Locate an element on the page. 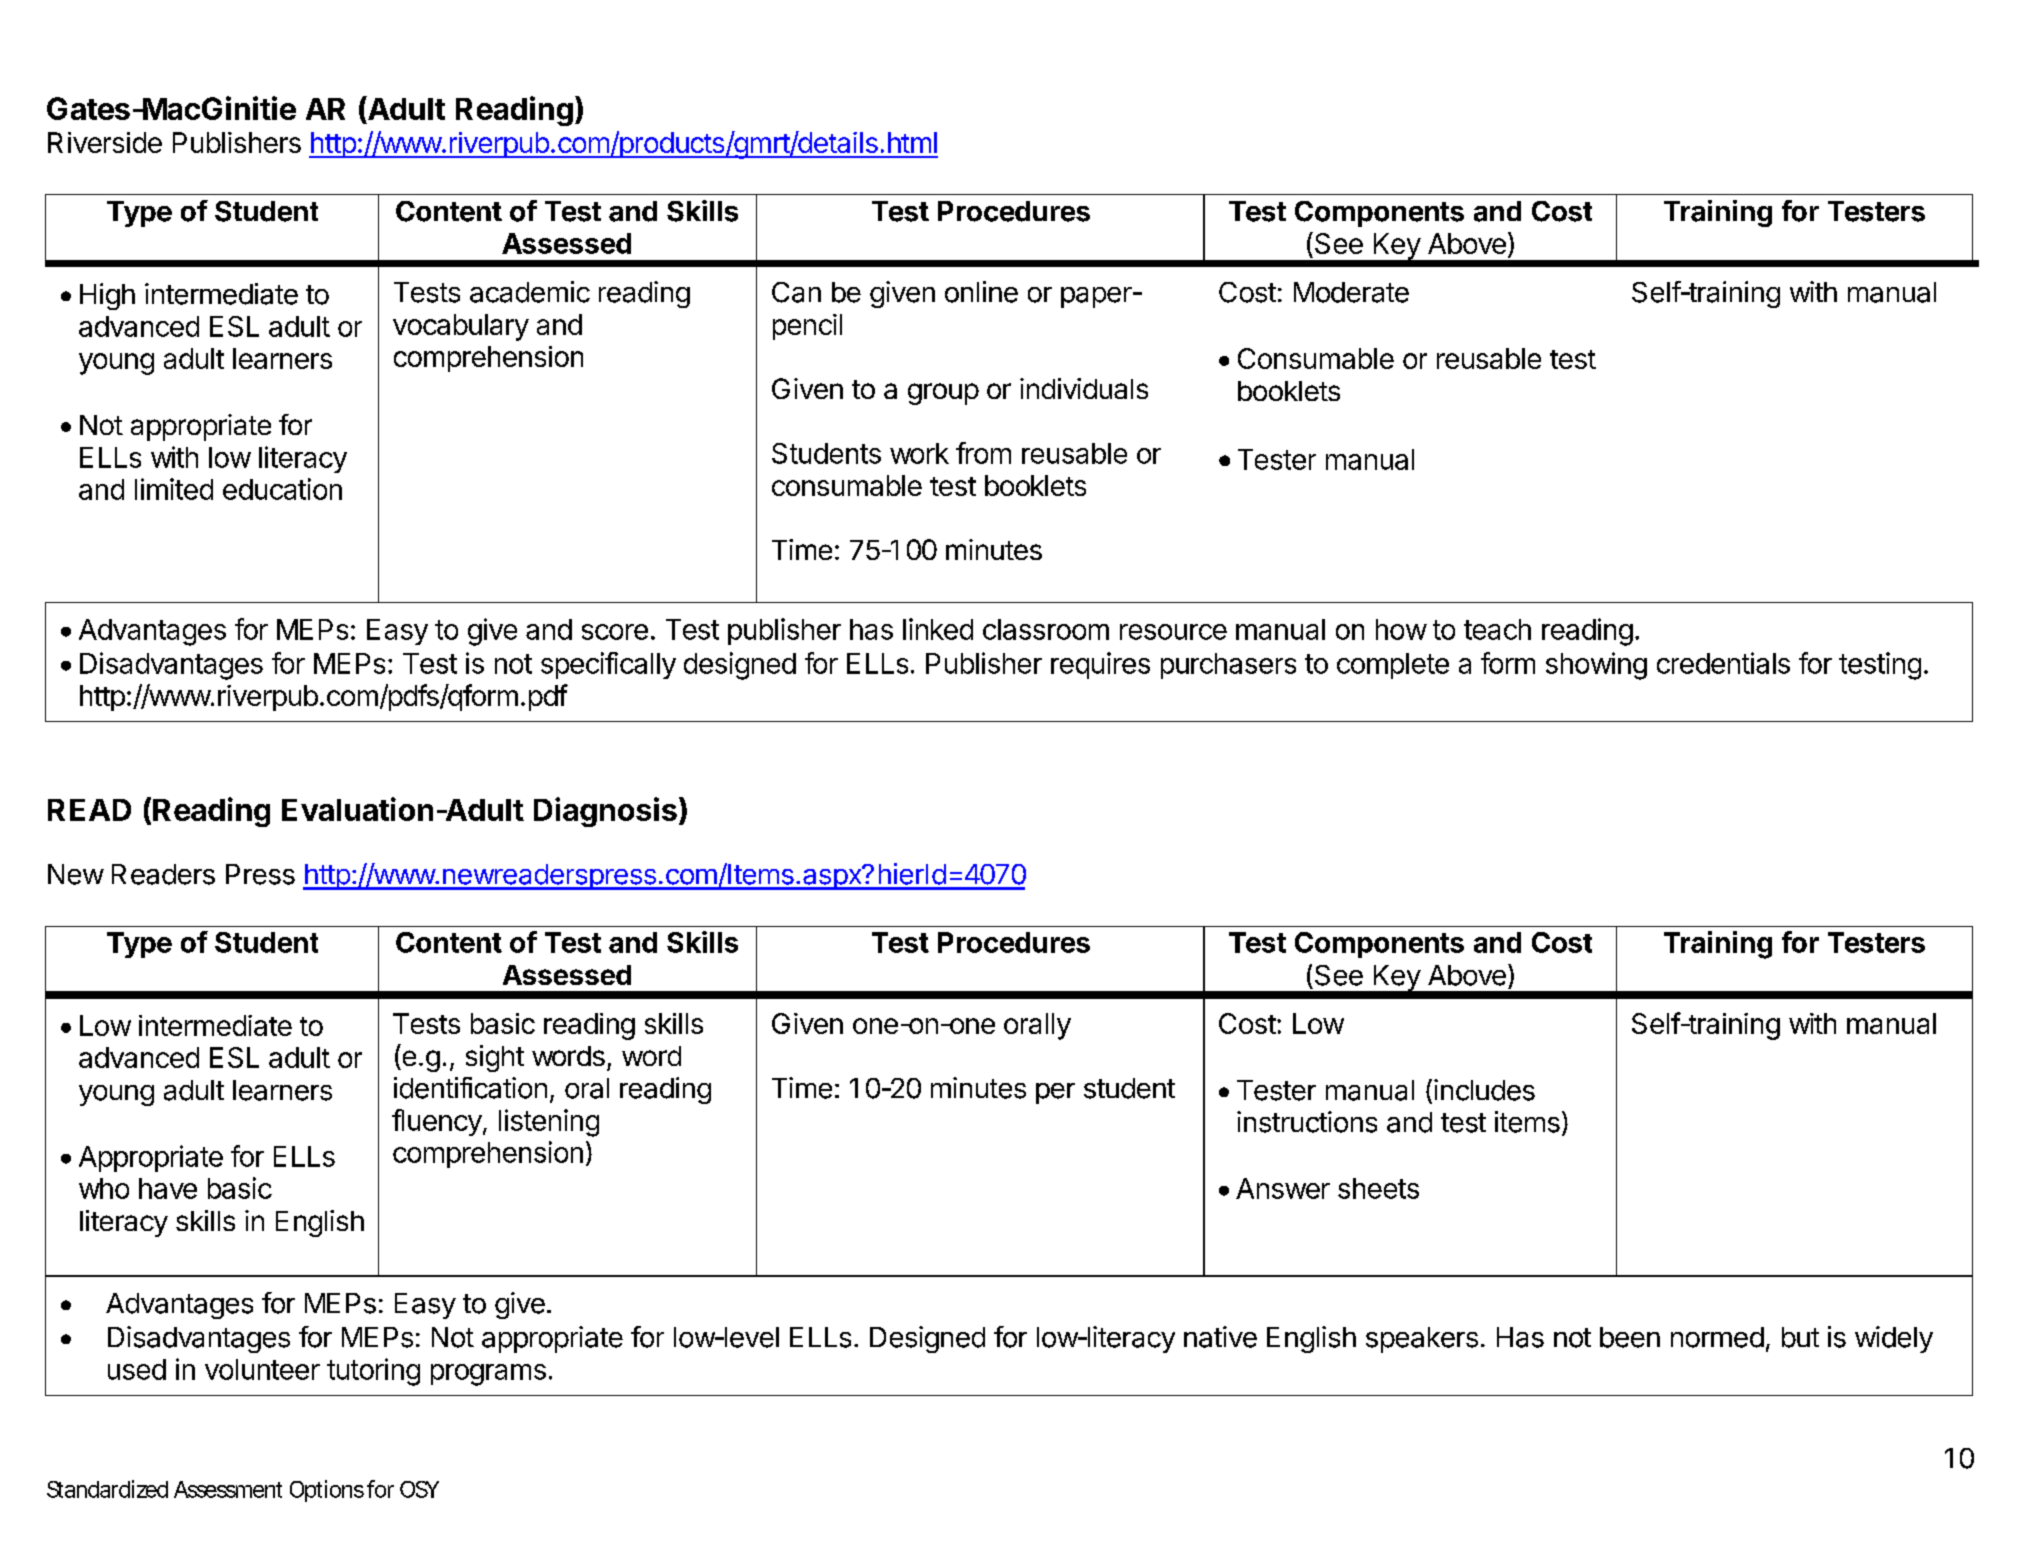 Image resolution: width=2018 pixels, height=1559 pixels. includes is located at coordinates (1484, 1090).
